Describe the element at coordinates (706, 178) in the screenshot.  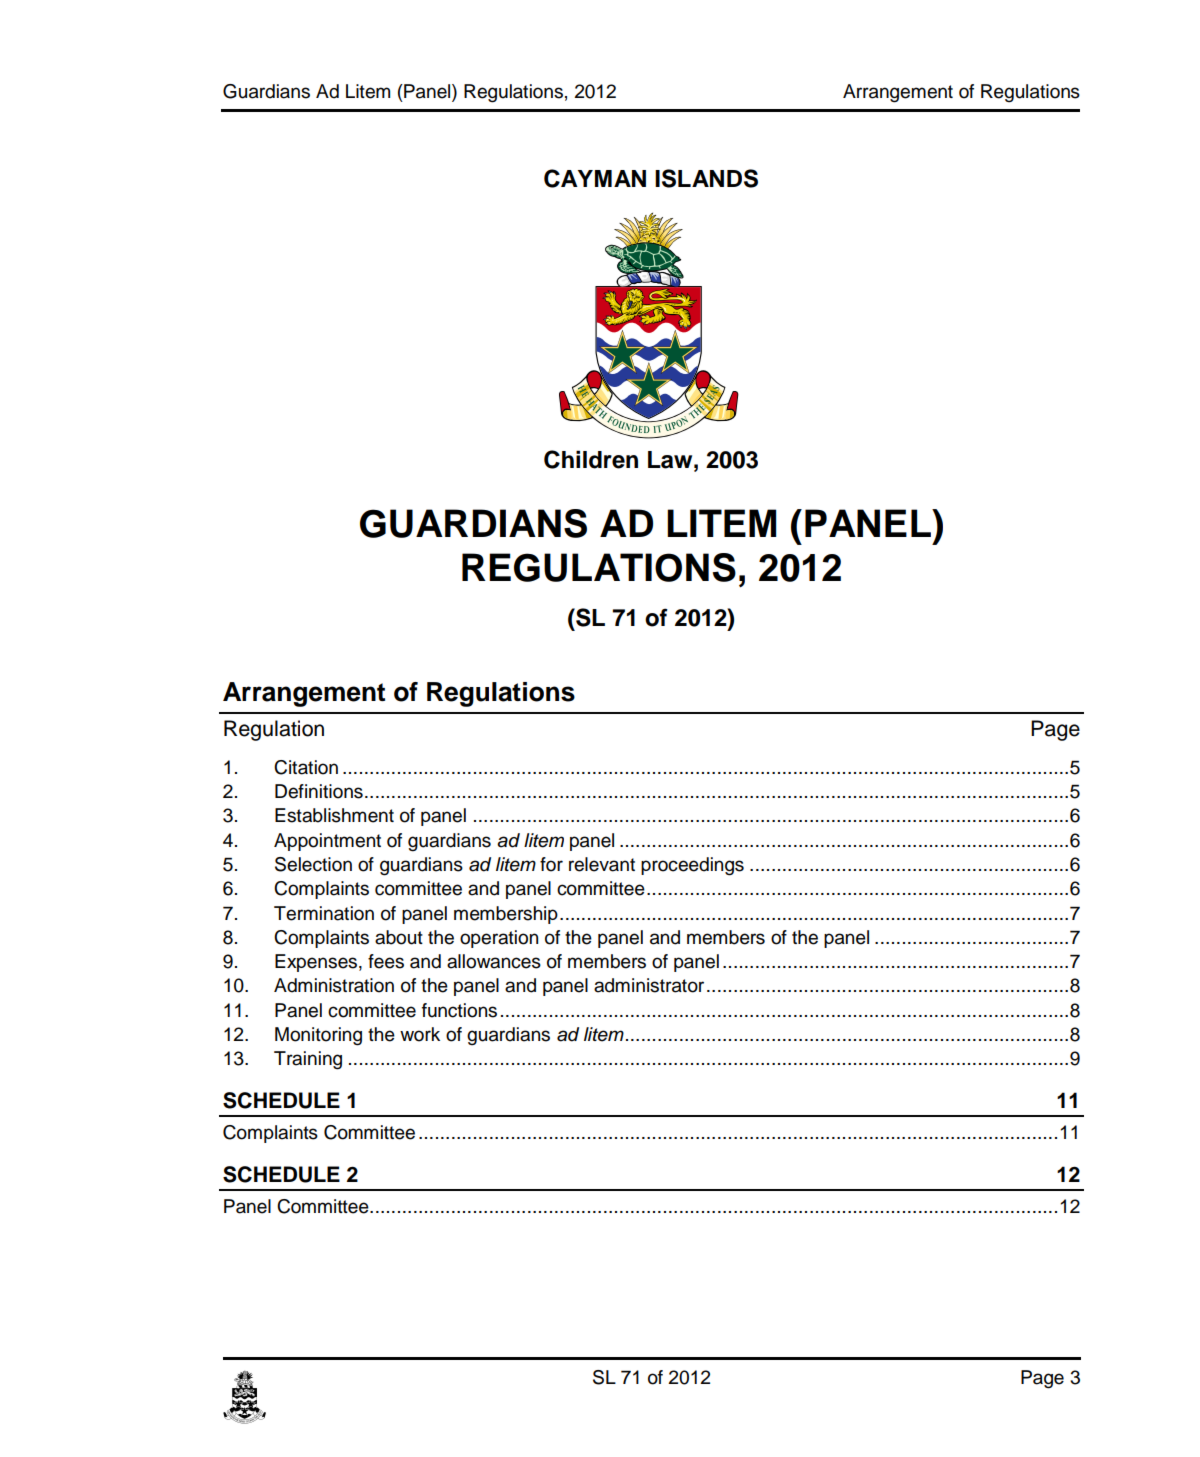
I see `ISLANDS` at that location.
